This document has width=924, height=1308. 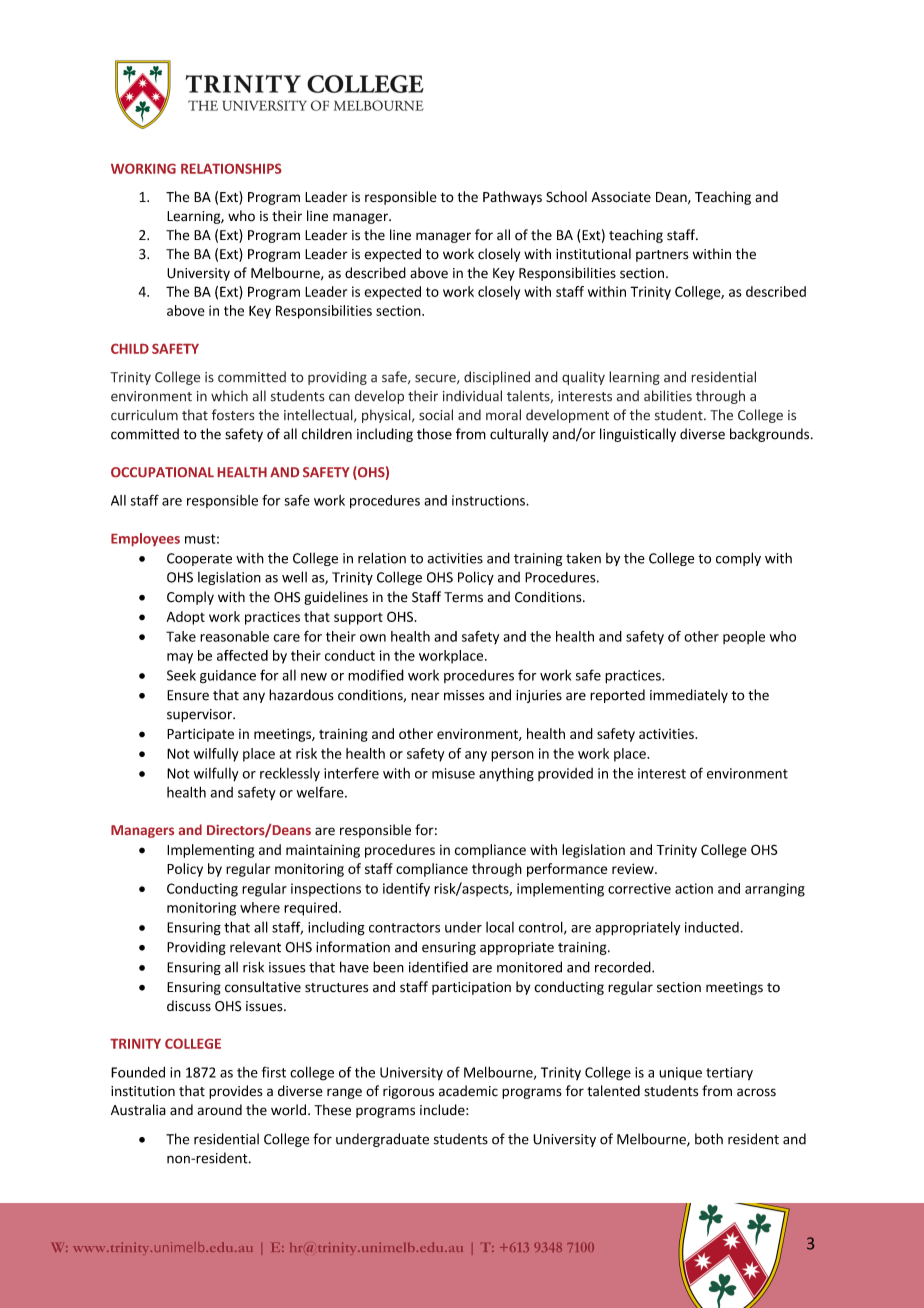 What do you see at coordinates (229, 396) in the document?
I see `which` at bounding box center [229, 396].
